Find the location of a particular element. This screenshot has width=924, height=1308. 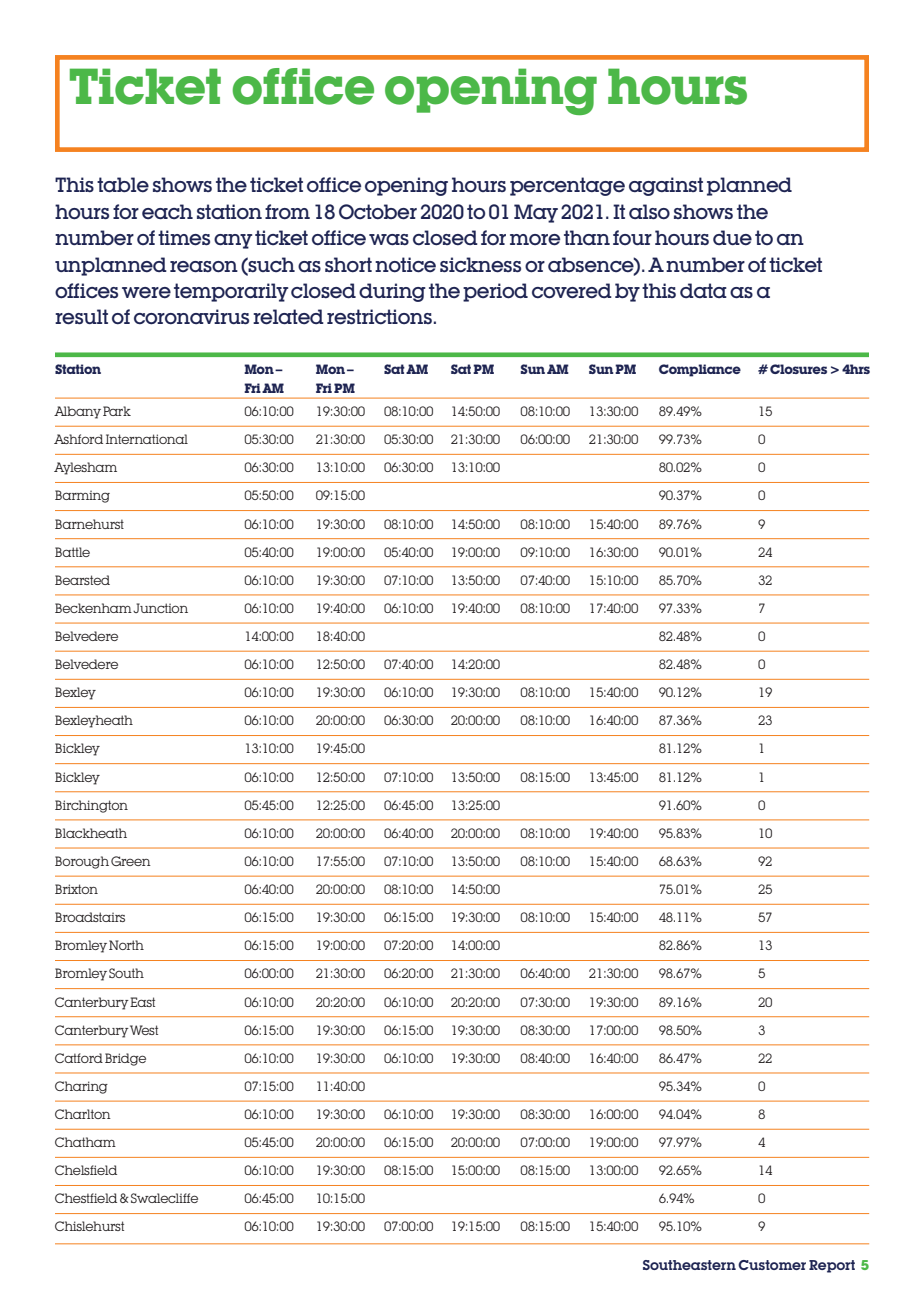

Compliance is located at coordinates (700, 370).
